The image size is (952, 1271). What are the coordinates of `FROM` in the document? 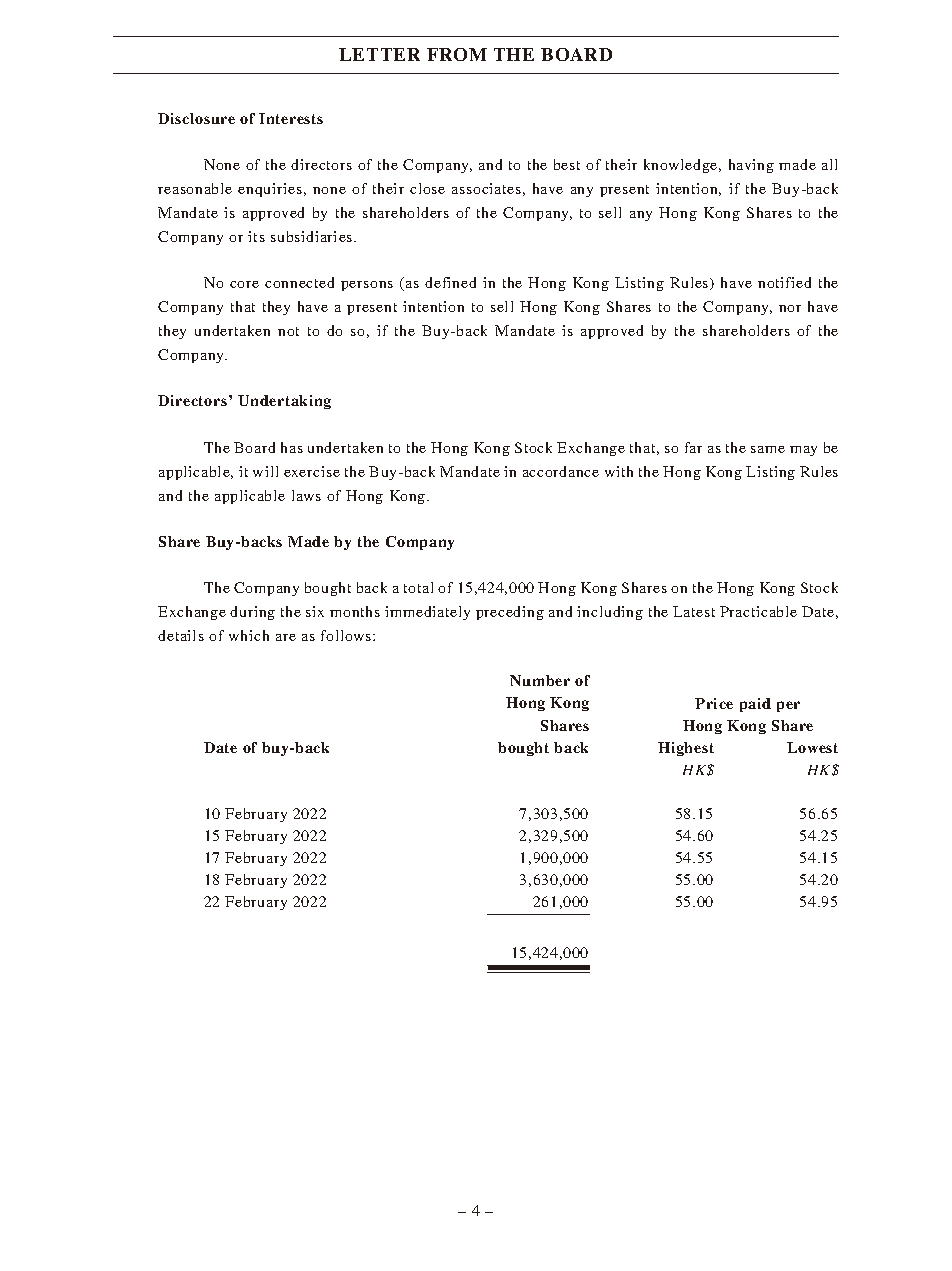 It's located at (457, 54).
